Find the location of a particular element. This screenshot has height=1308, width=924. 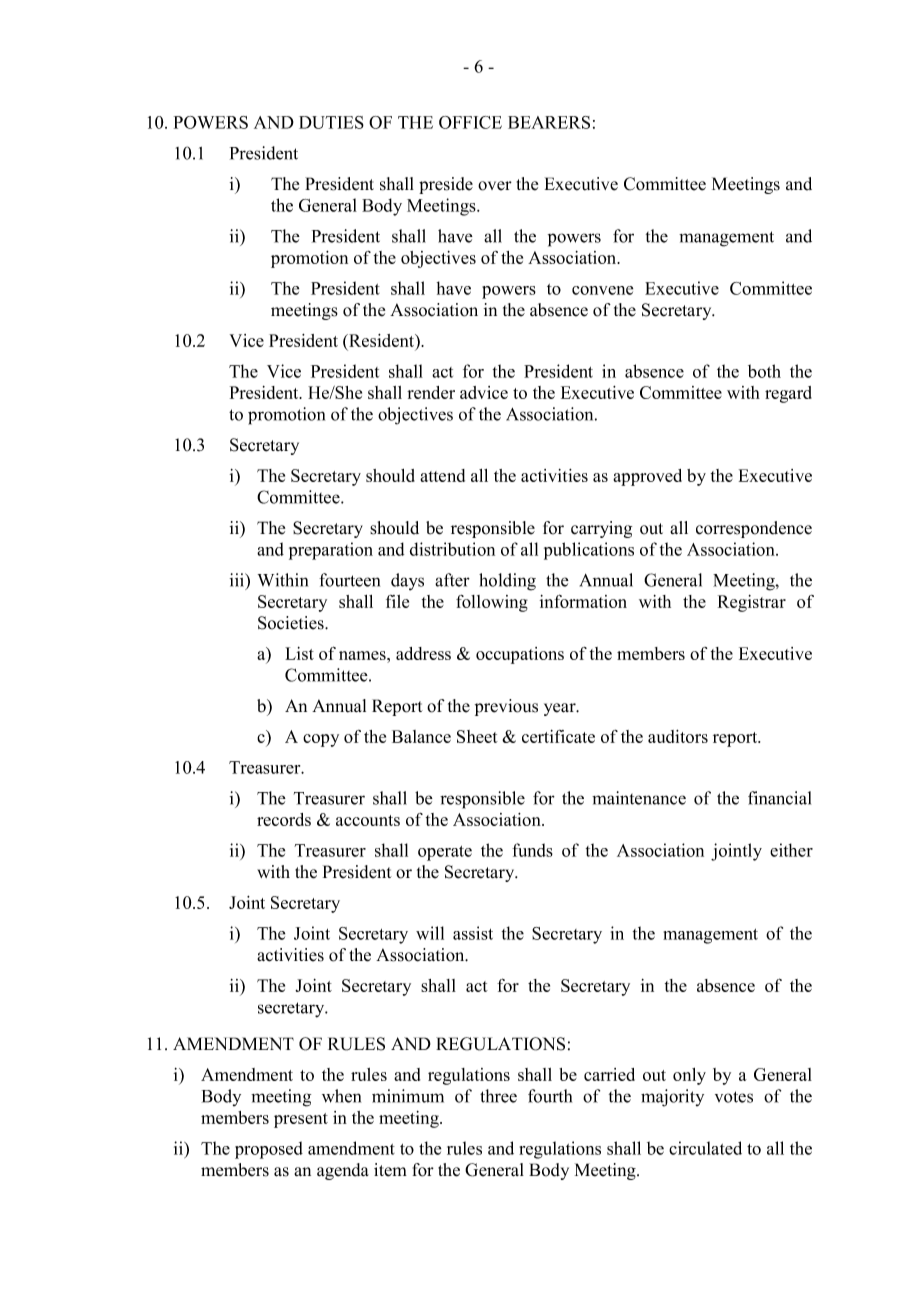

DUTIES is located at coordinates (331, 122).
